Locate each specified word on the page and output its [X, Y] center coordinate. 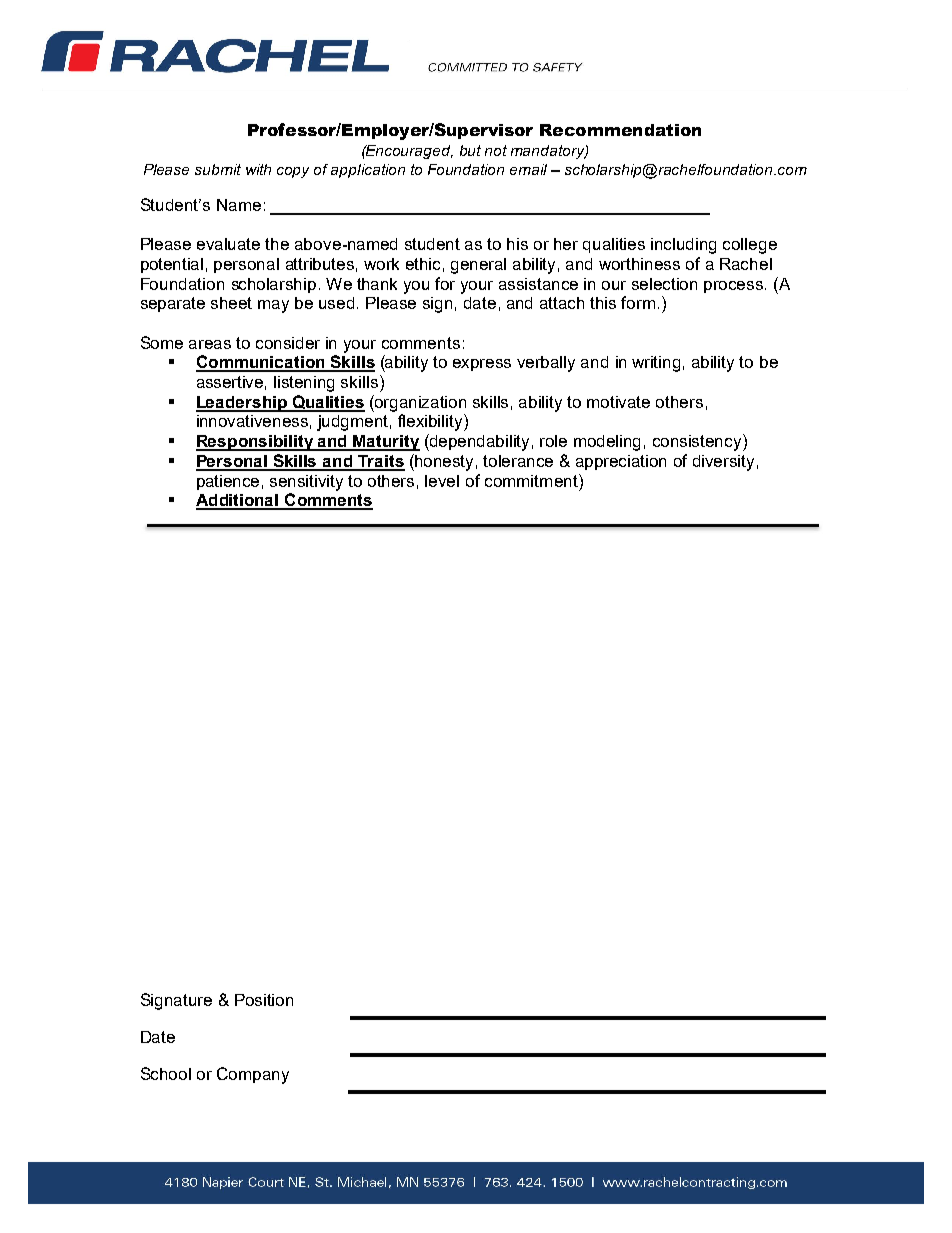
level [442, 481]
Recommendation [620, 130]
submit [218, 169]
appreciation [621, 462]
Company [253, 1075]
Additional [238, 501]
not [496, 150]
